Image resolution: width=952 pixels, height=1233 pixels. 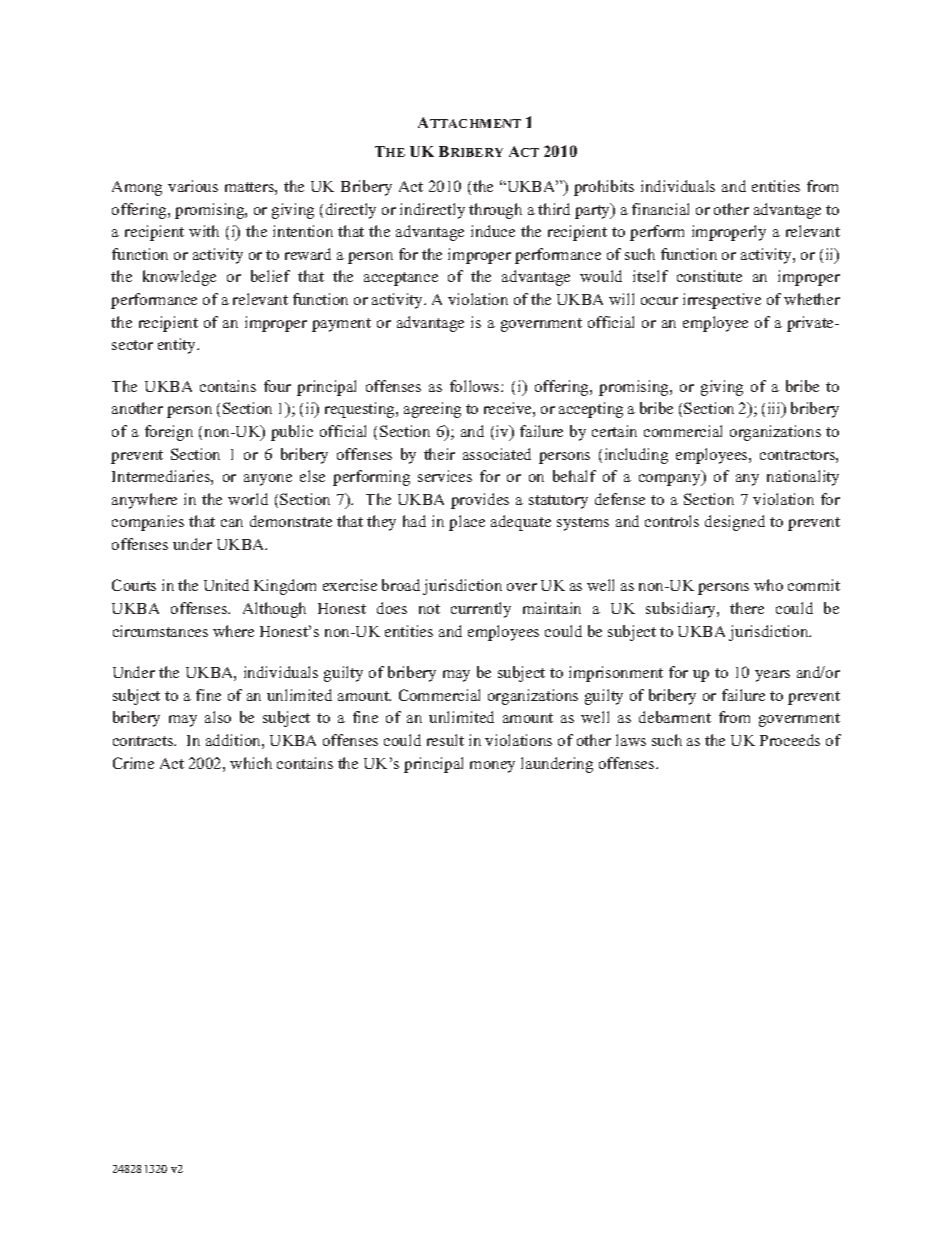 What do you see at coordinates (747, 608) in the image?
I see `there` at bounding box center [747, 608].
